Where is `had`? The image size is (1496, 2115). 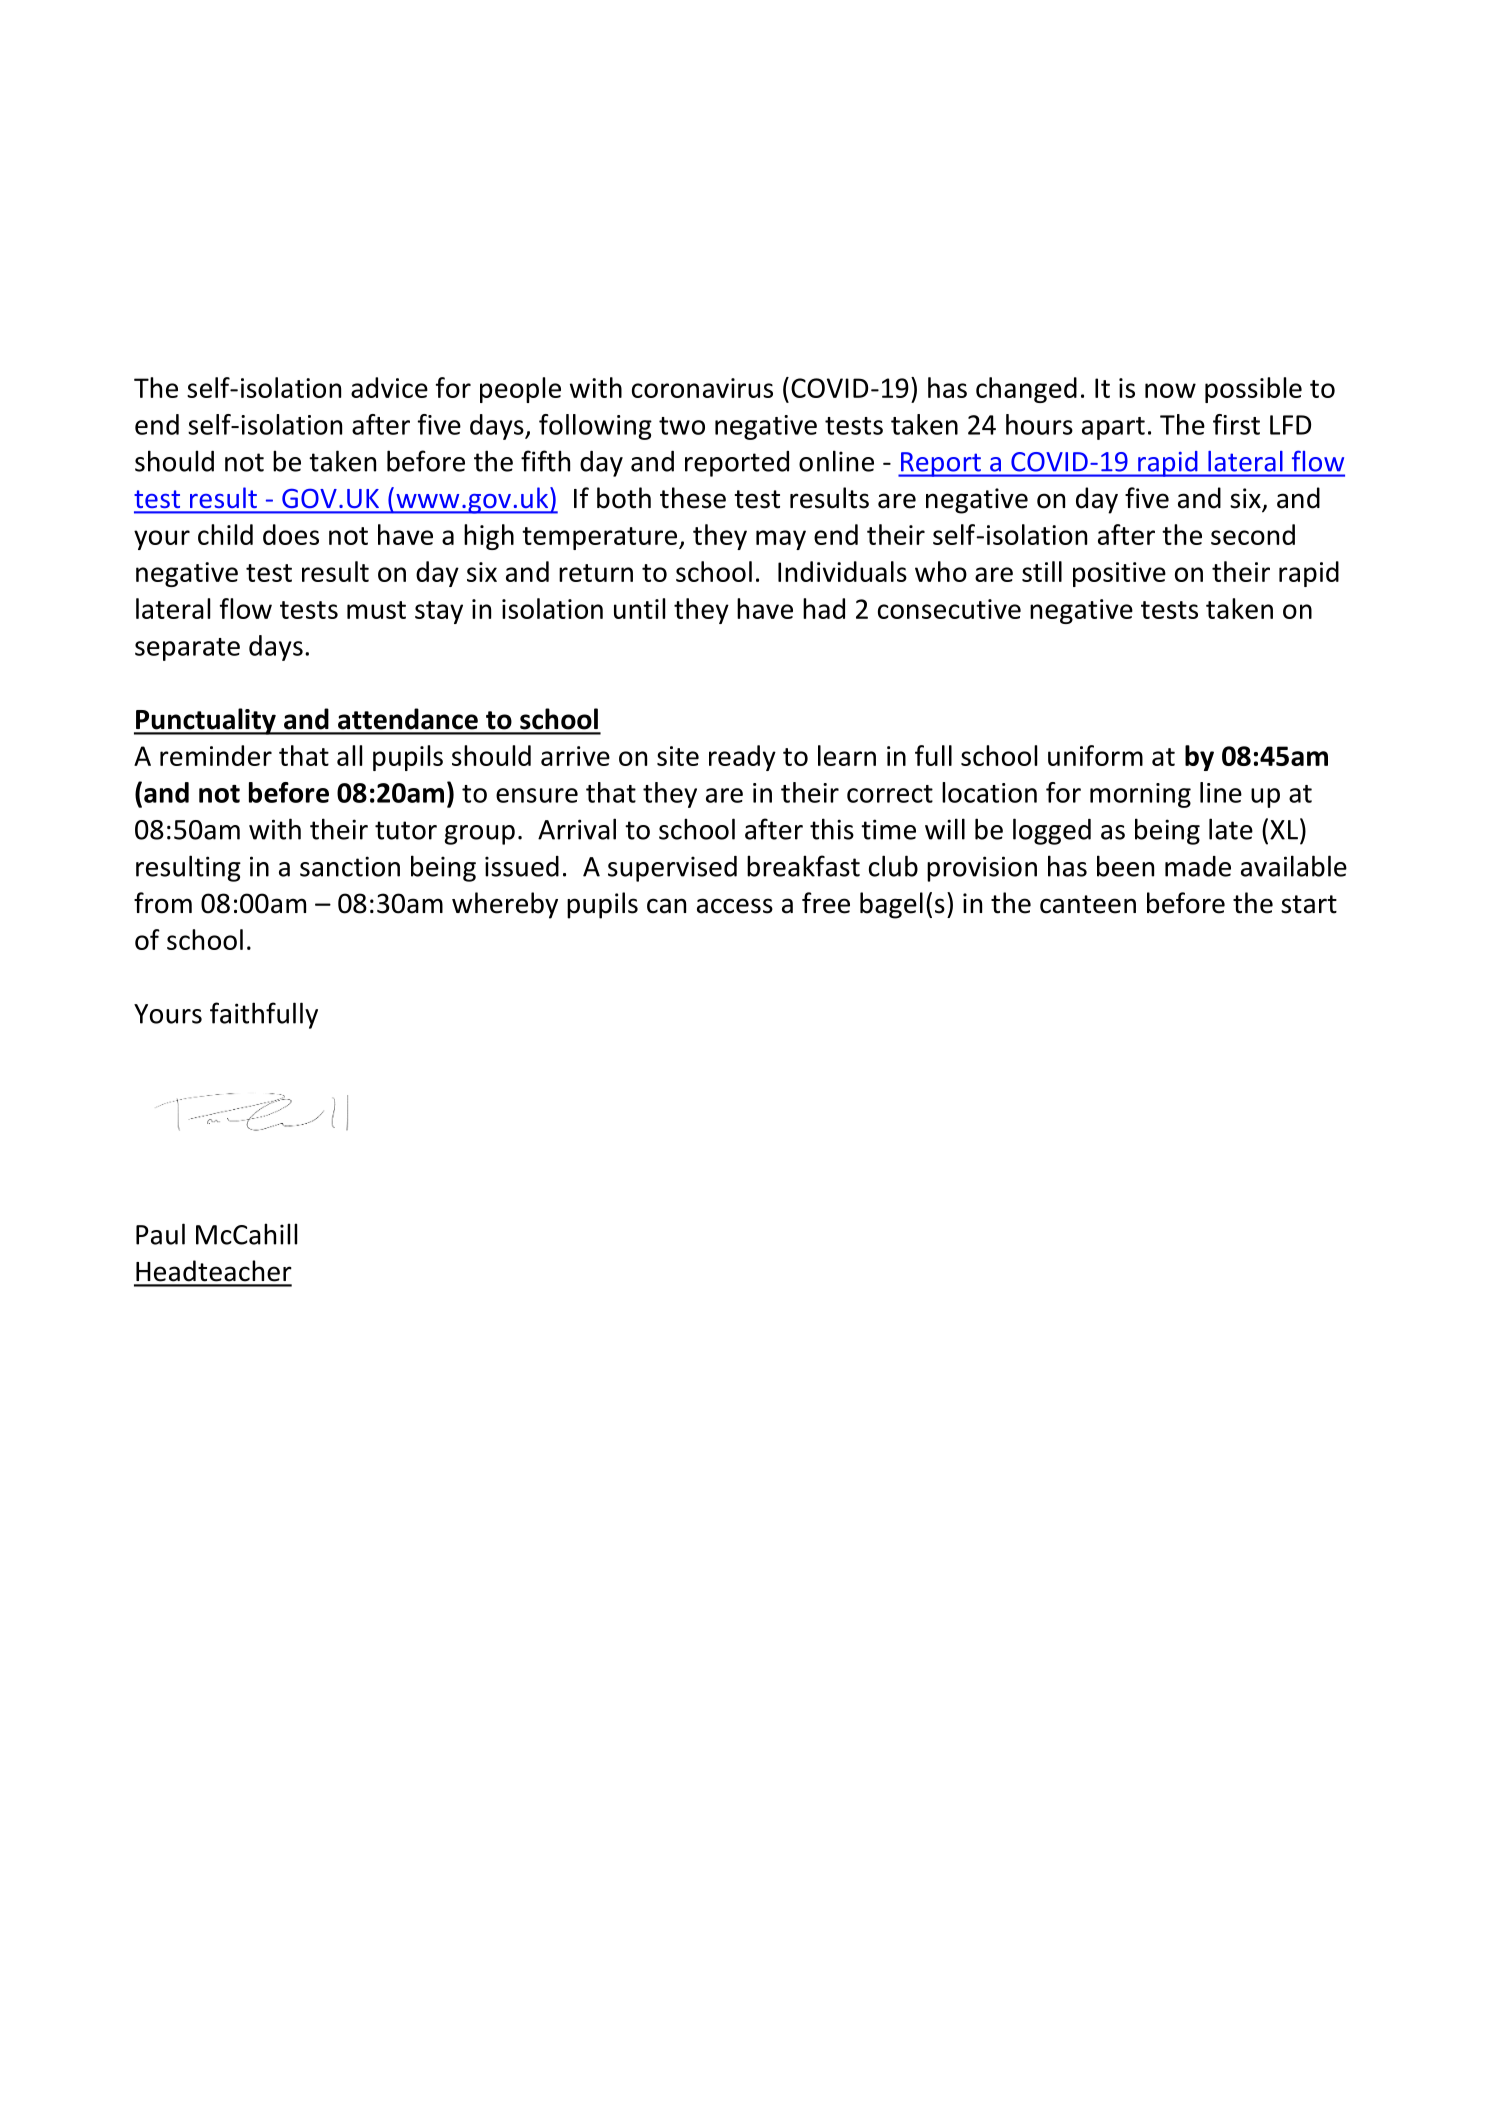 had is located at coordinates (824, 608).
